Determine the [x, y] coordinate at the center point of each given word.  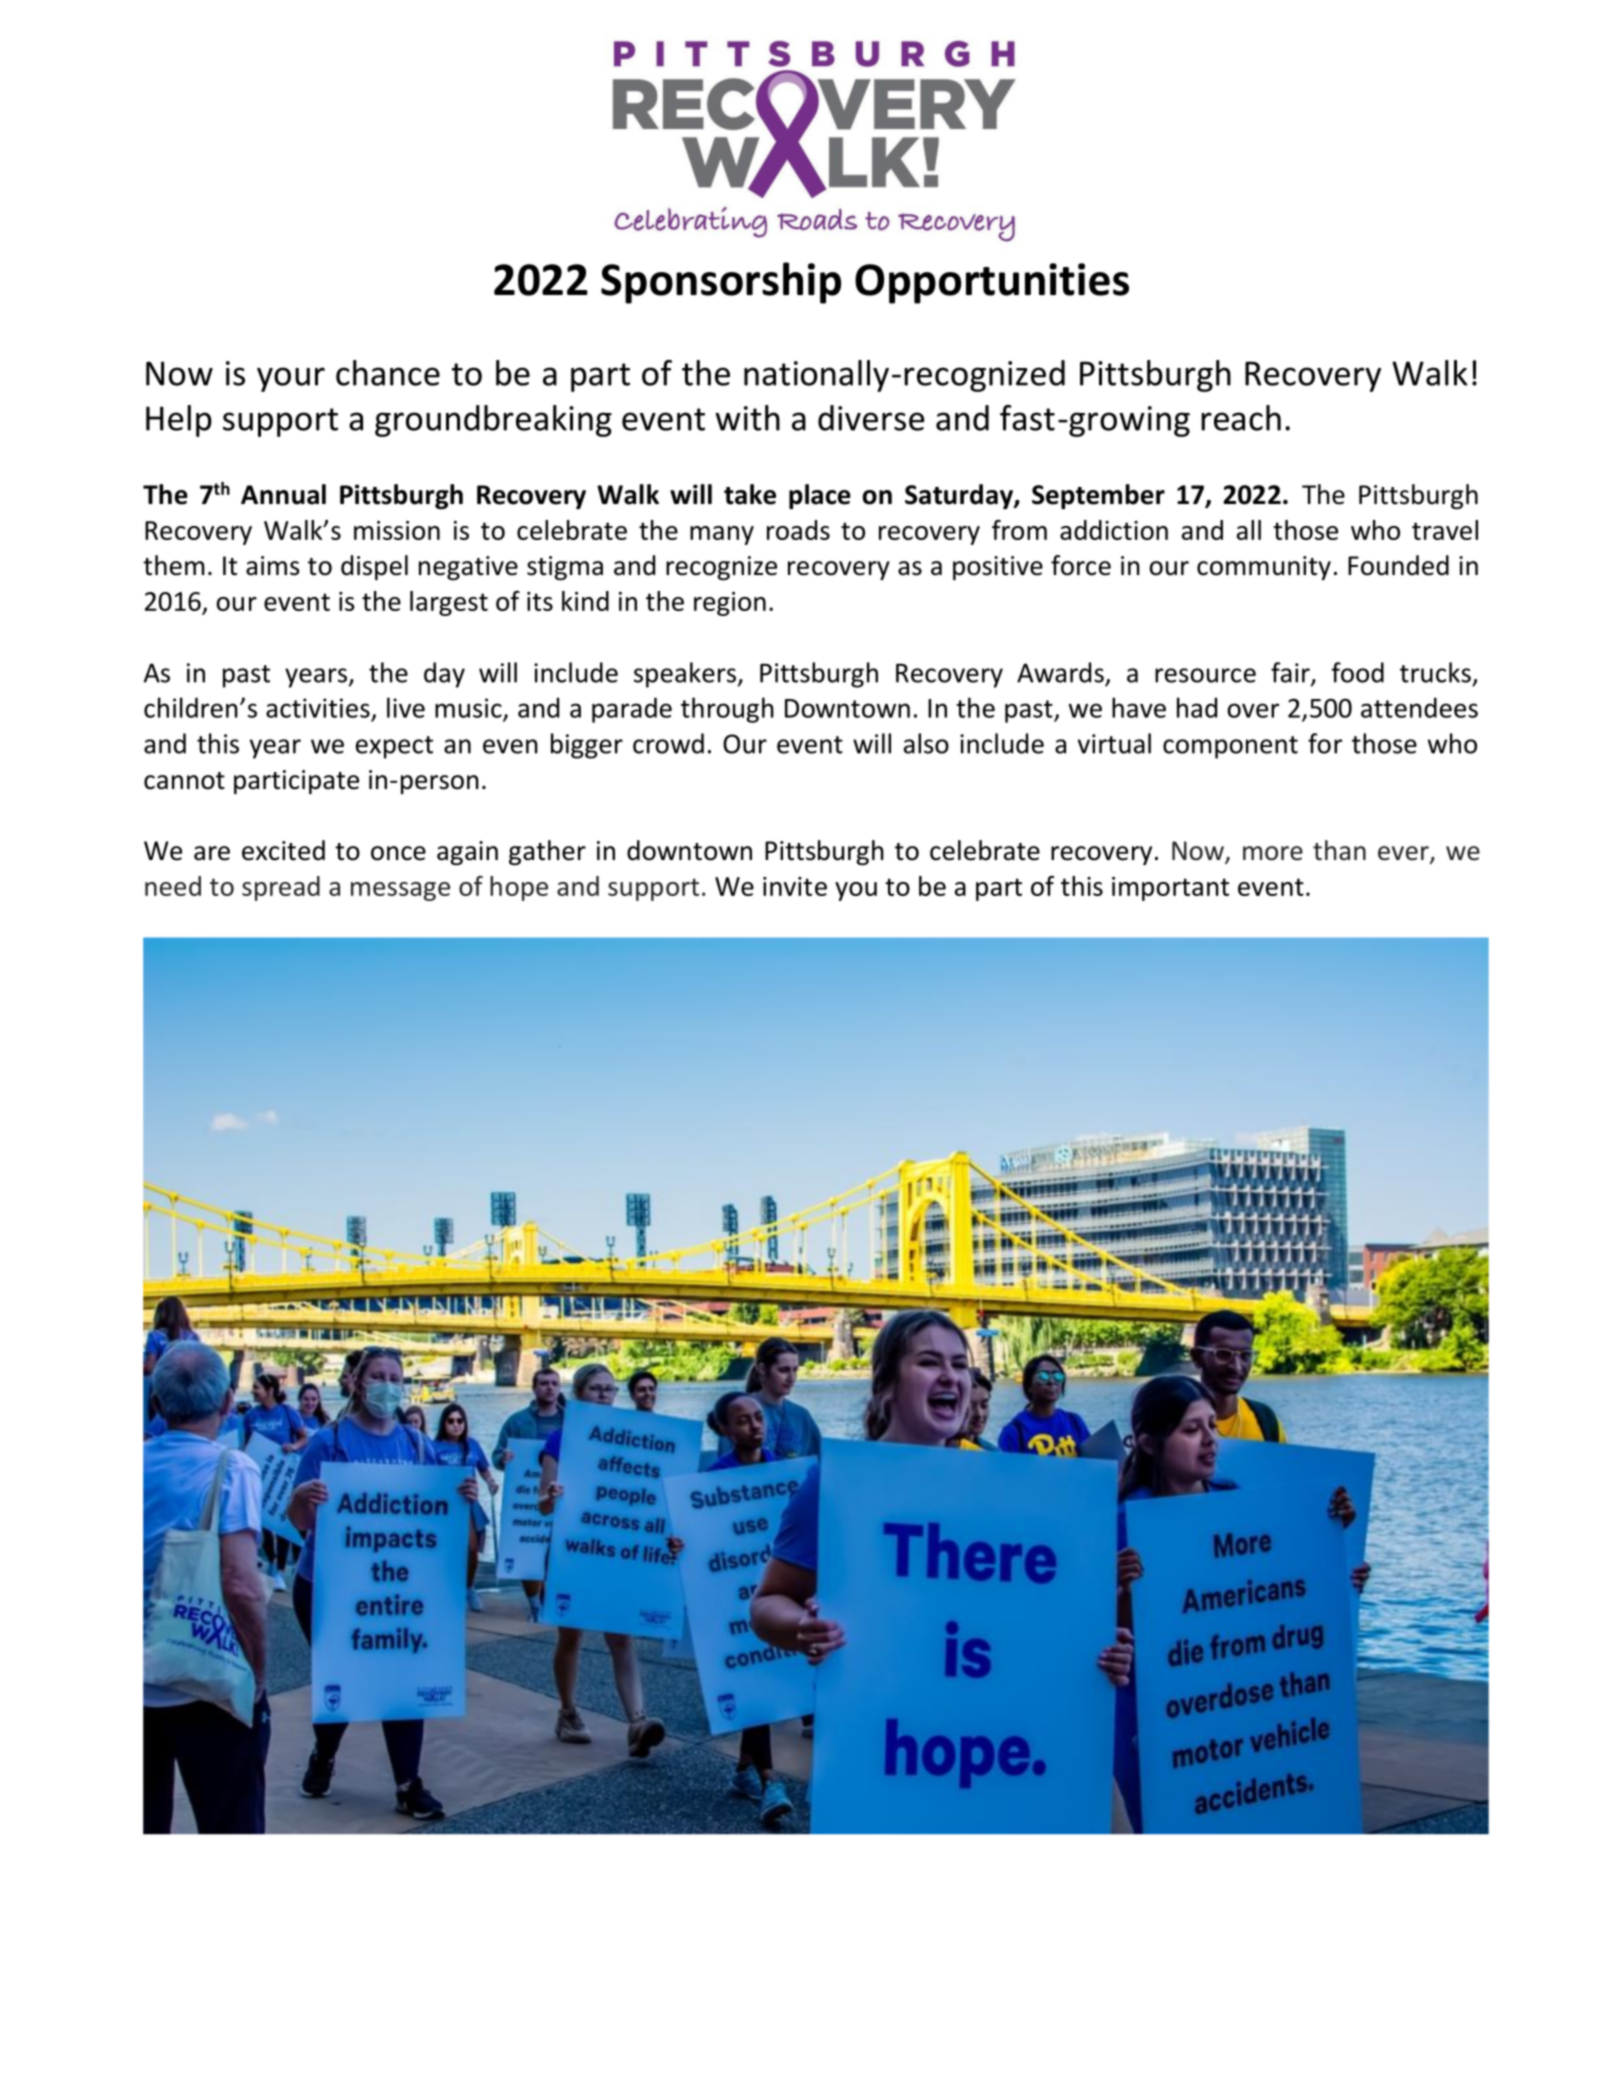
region [730, 604]
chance [388, 373]
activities [318, 708]
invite [795, 886]
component [1230, 747]
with [747, 418]
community [1264, 568]
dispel [374, 567]
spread [281, 888]
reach [1241, 418]
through [727, 710]
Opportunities [992, 283]
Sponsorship [721, 283]
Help [179, 421]
